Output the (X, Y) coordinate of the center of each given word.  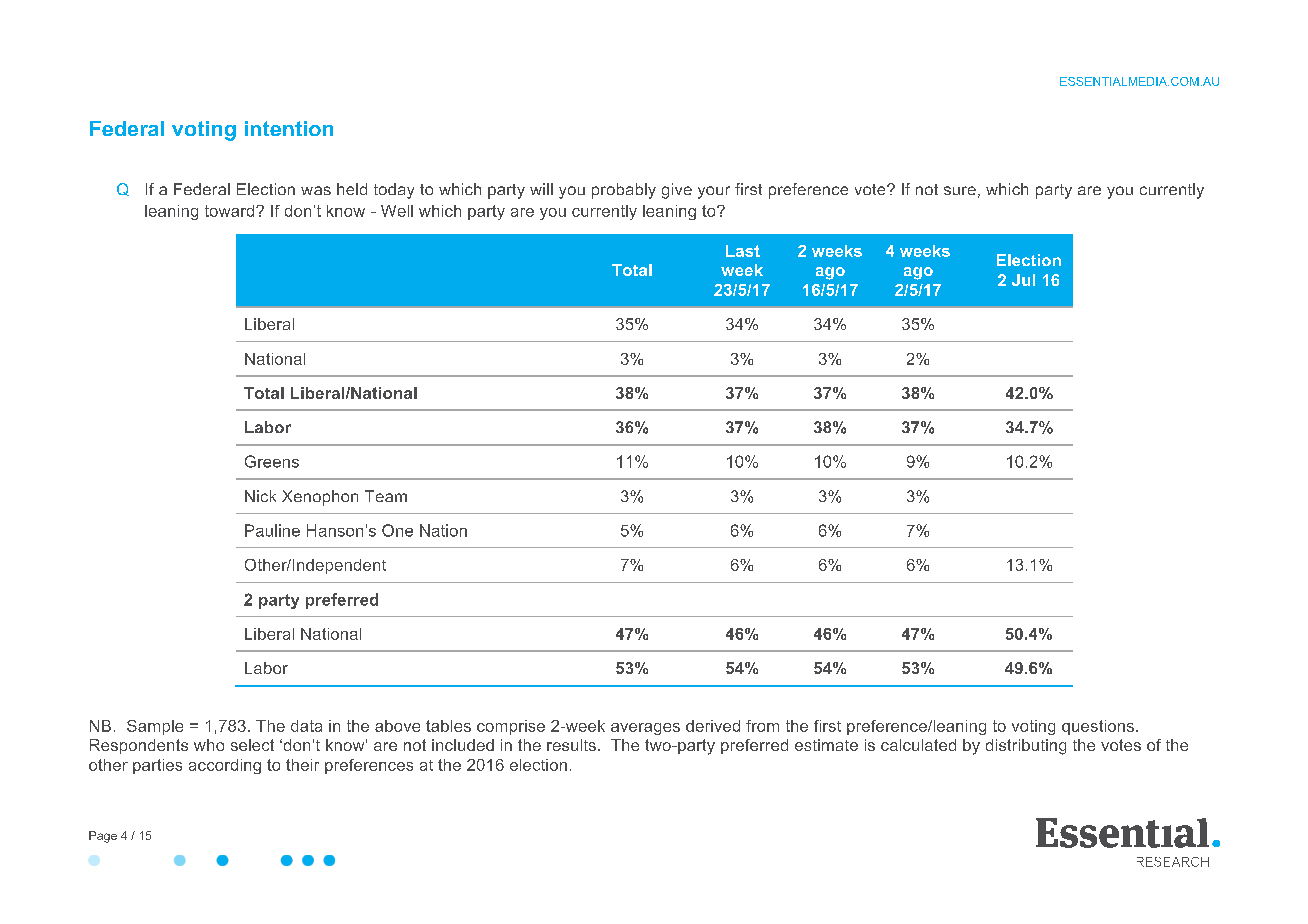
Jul (1023, 280)
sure (960, 190)
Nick (260, 496)
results (571, 745)
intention (289, 128)
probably (624, 191)
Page (103, 837)
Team (386, 496)
